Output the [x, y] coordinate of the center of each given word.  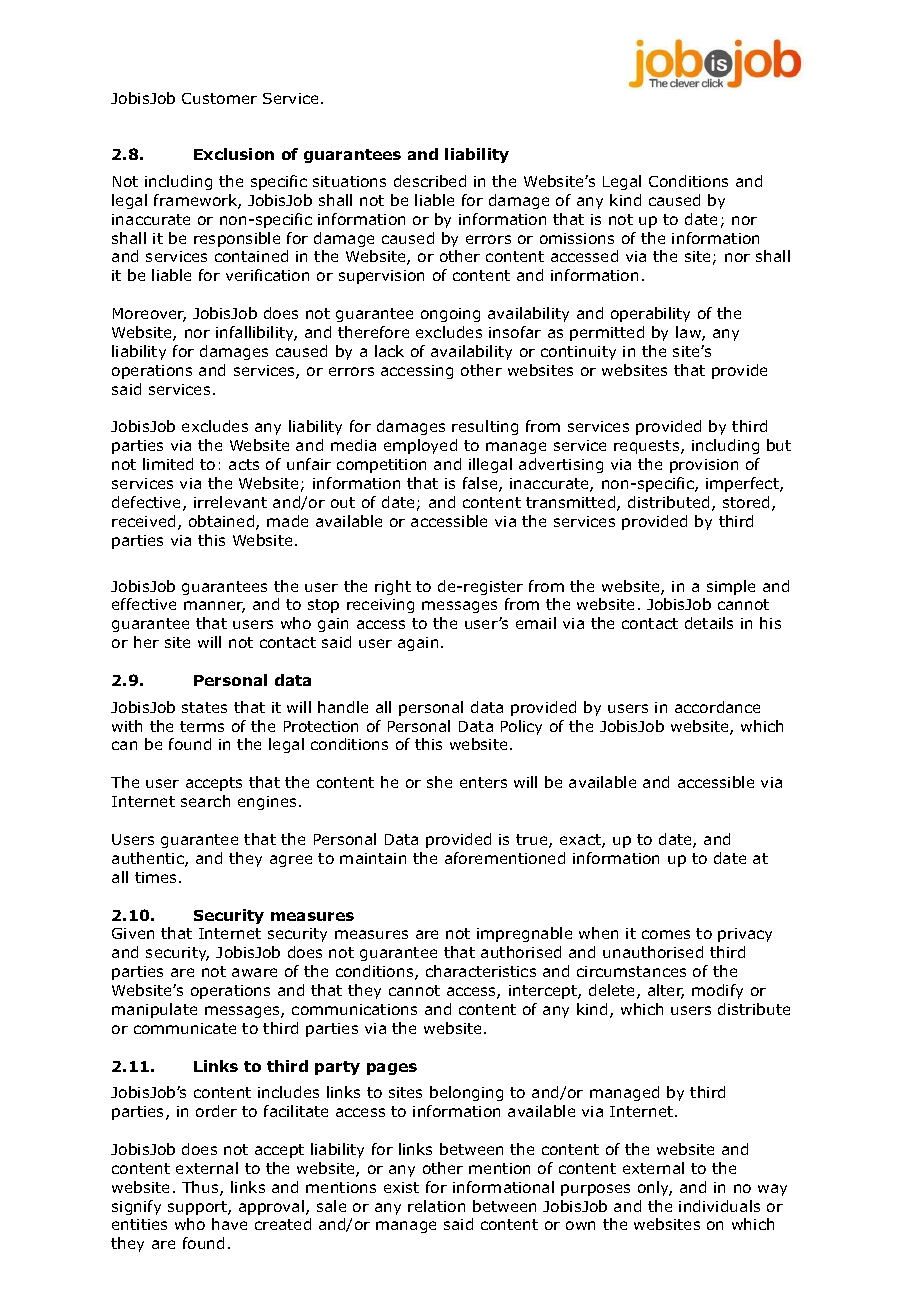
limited [168, 464]
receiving [380, 606]
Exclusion [234, 154]
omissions [577, 238]
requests [648, 447]
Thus [201, 1188]
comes [666, 934]
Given [133, 933]
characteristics [481, 971]
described [430, 181]
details [709, 623]
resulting [485, 427]
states [204, 707]
